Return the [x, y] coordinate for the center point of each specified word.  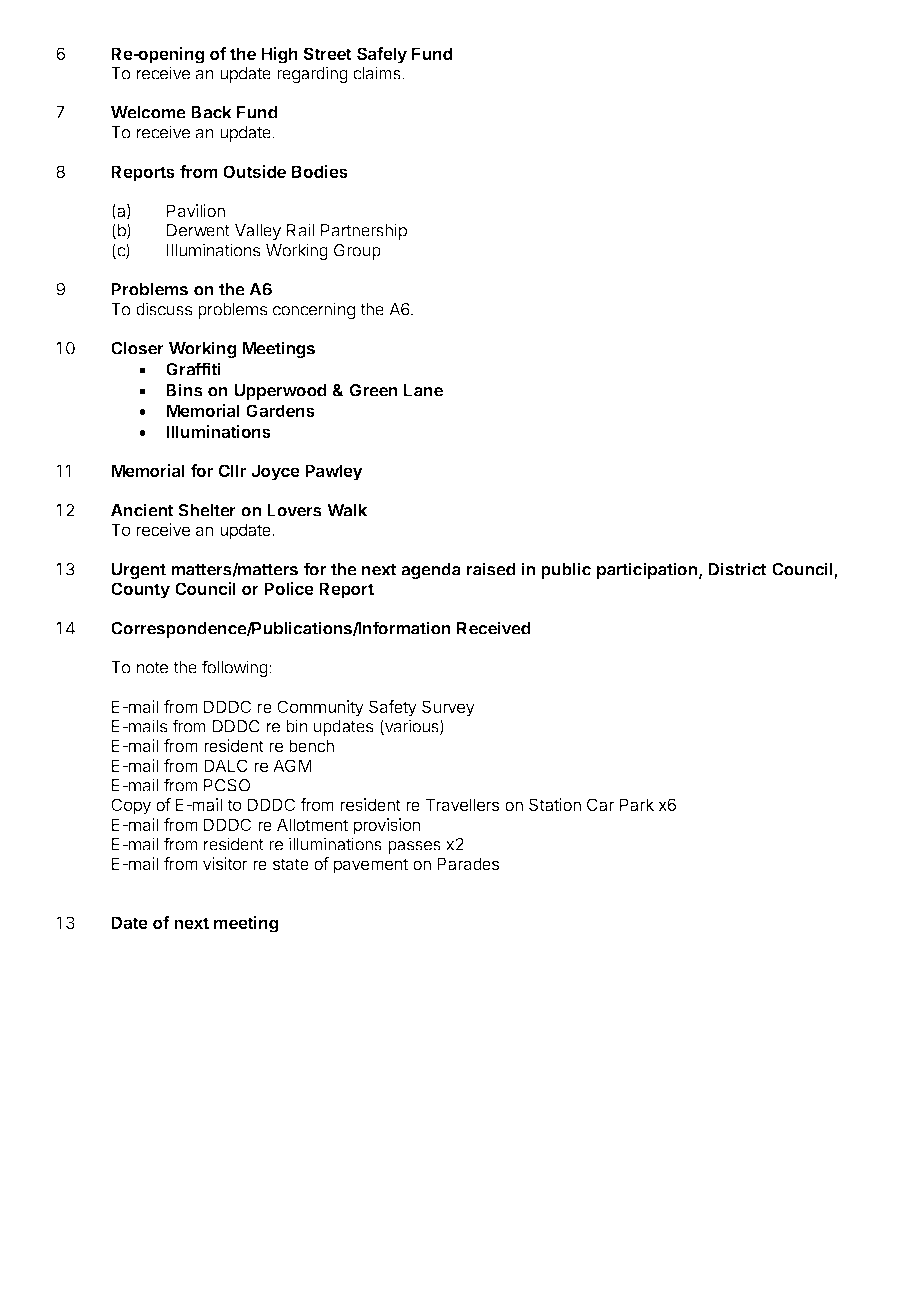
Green [374, 390]
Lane [423, 390]
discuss [164, 309]
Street [327, 53]
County [140, 590]
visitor [225, 863]
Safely [382, 55]
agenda [431, 571]
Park [637, 804]
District [737, 569]
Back [211, 112]
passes [414, 847]
